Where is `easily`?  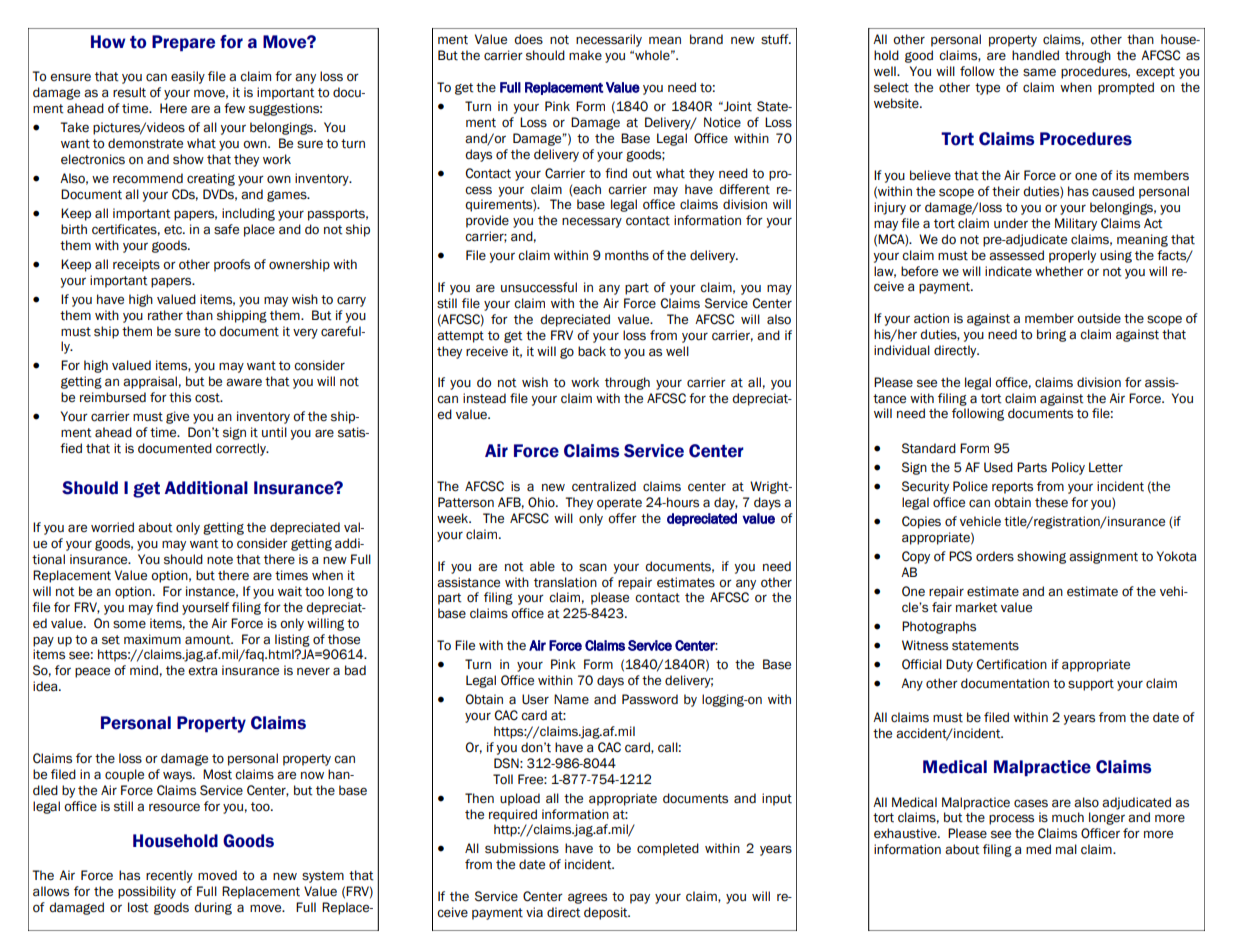
easily is located at coordinates (188, 77).
